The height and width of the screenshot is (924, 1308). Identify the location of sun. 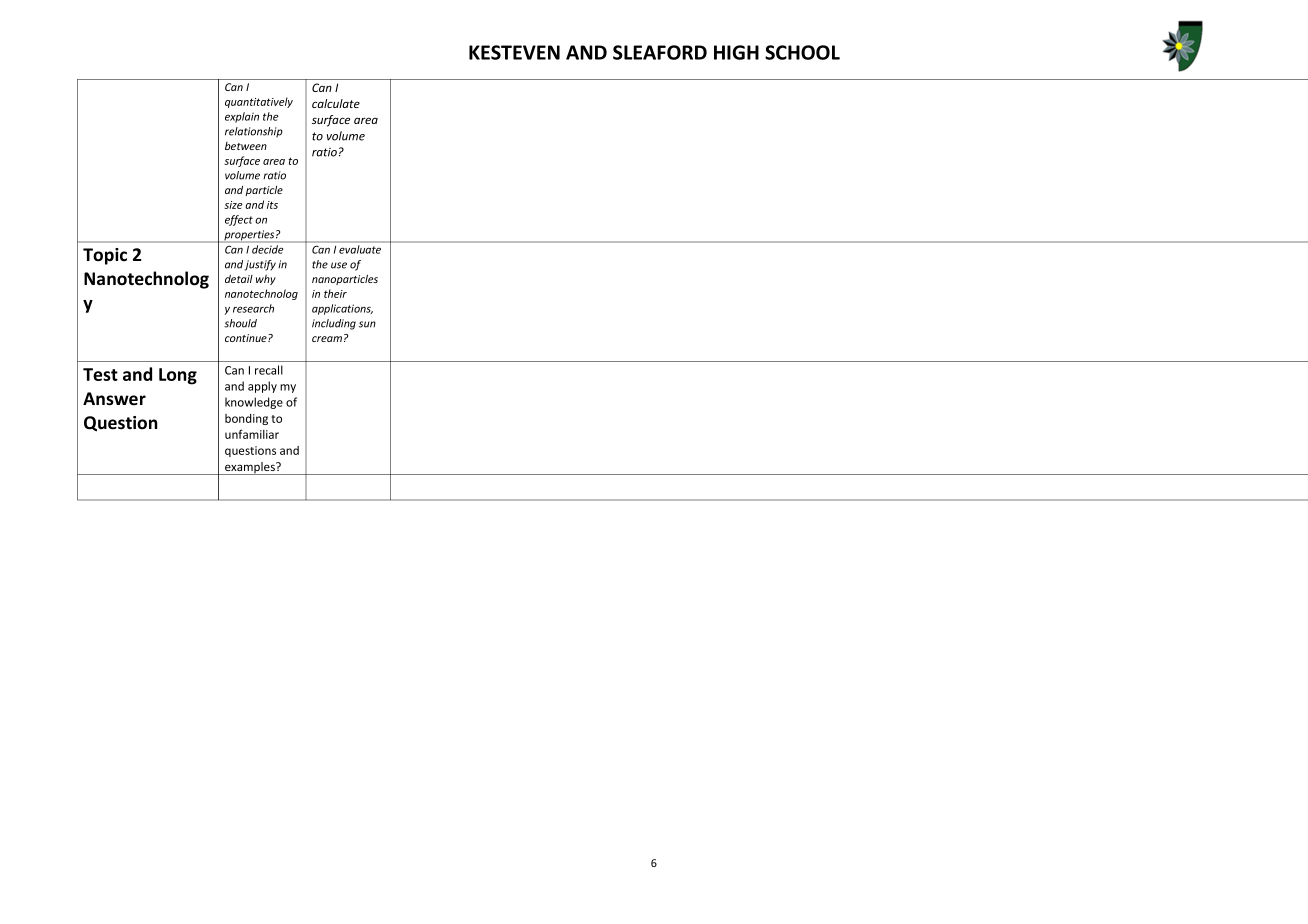
(367, 324).
